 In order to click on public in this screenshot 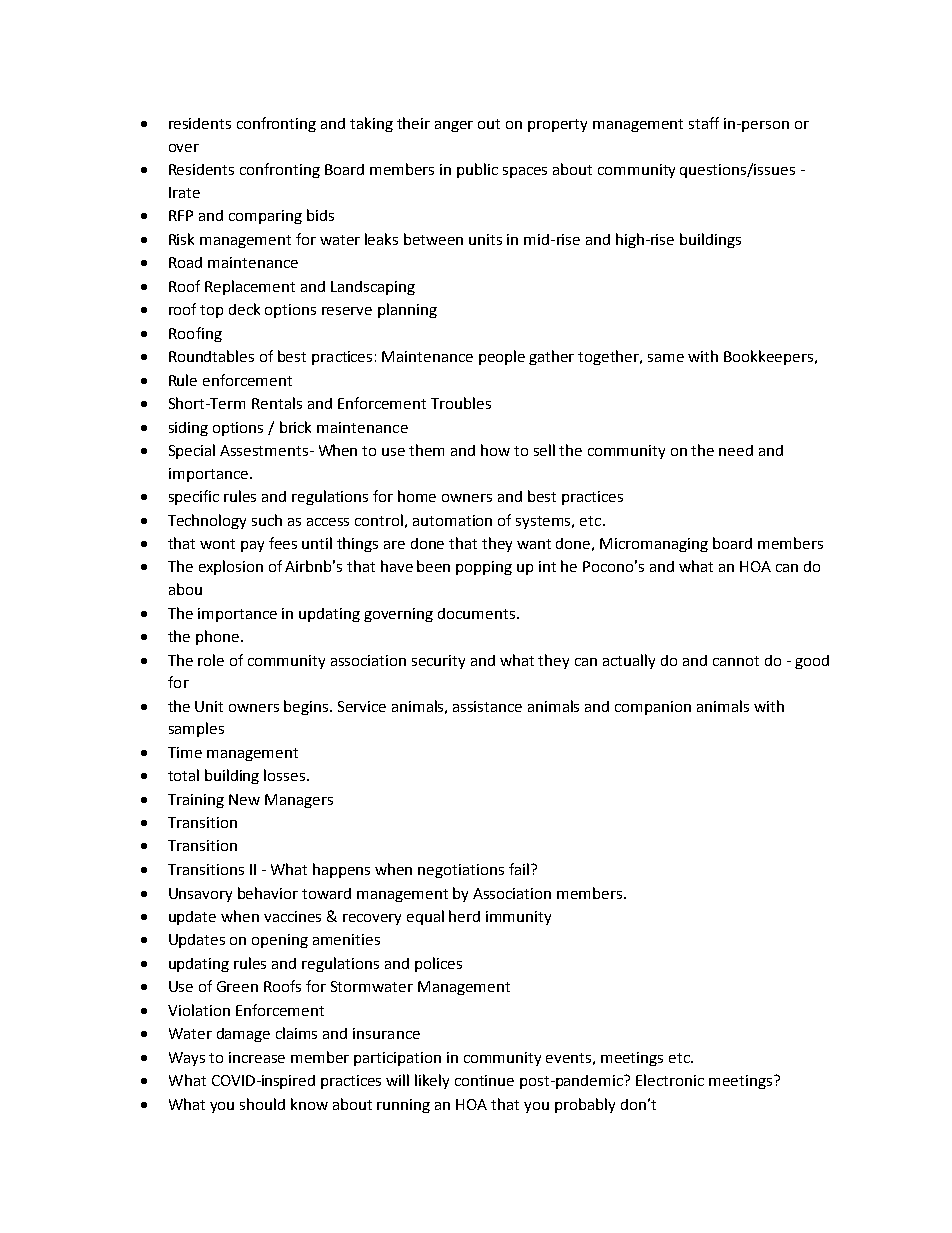, I will do `click(477, 170)`.
